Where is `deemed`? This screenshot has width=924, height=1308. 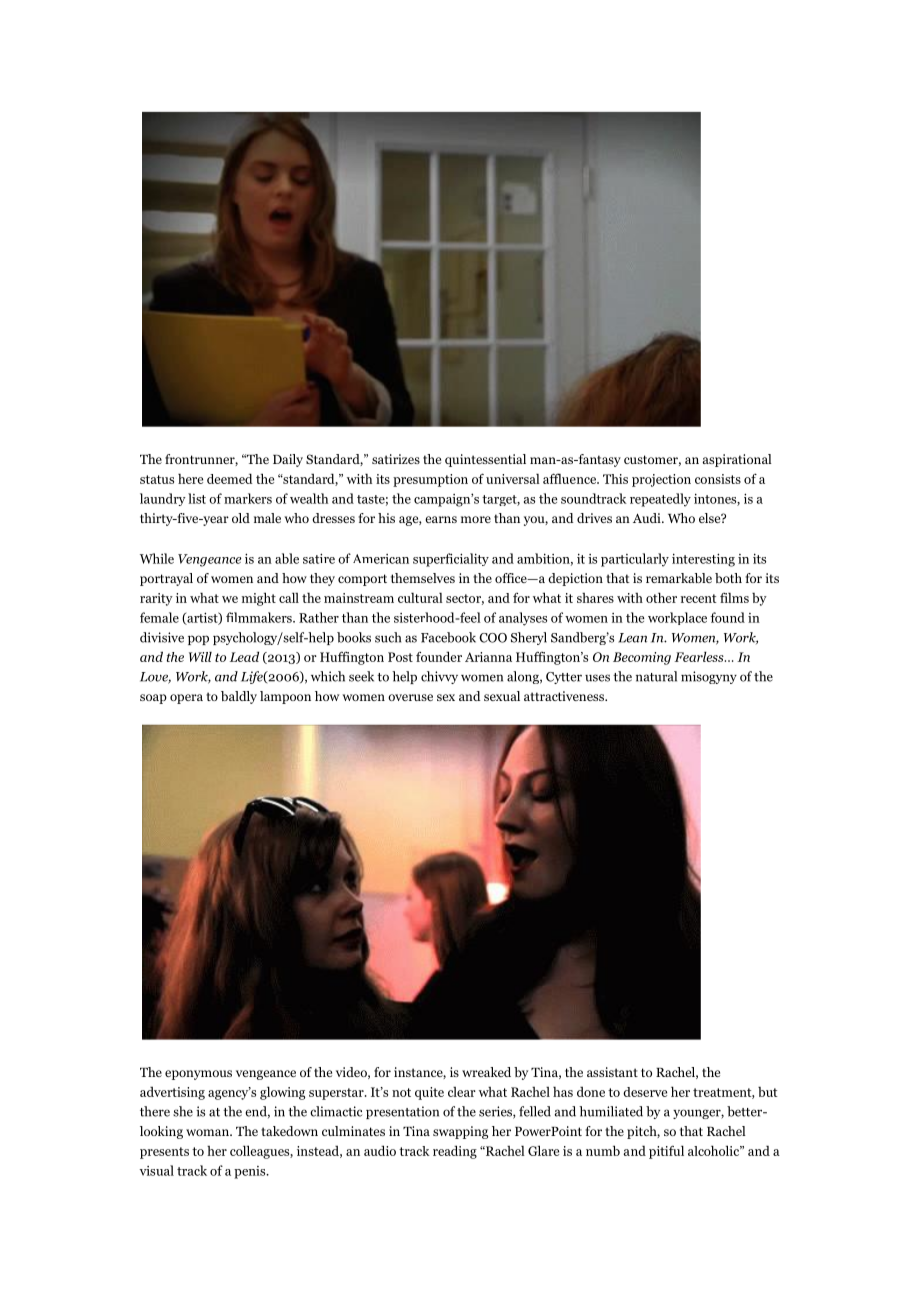 deemed is located at coordinates (230, 478).
